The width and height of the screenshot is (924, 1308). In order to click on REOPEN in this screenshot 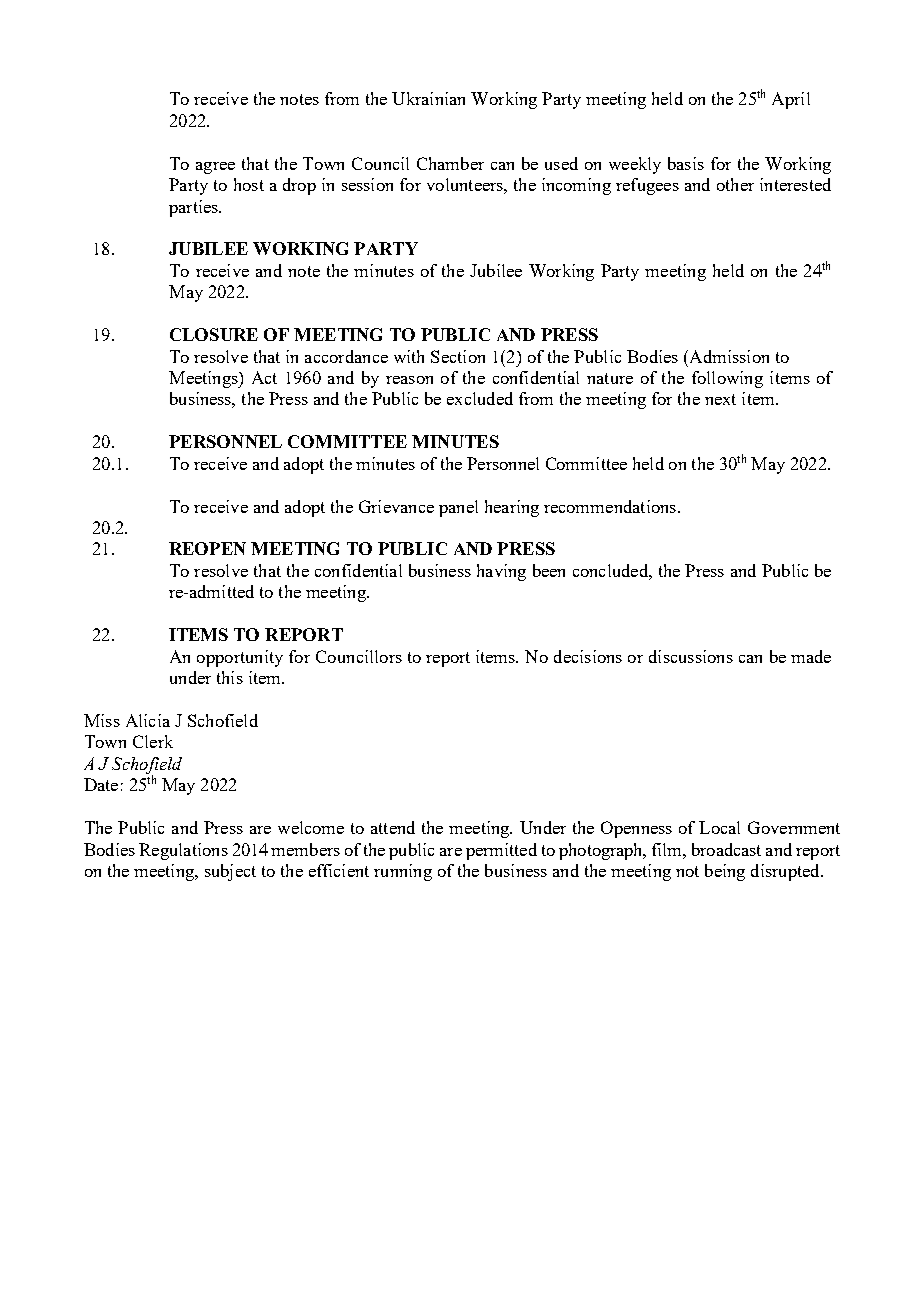, I will do `click(207, 548)`.
